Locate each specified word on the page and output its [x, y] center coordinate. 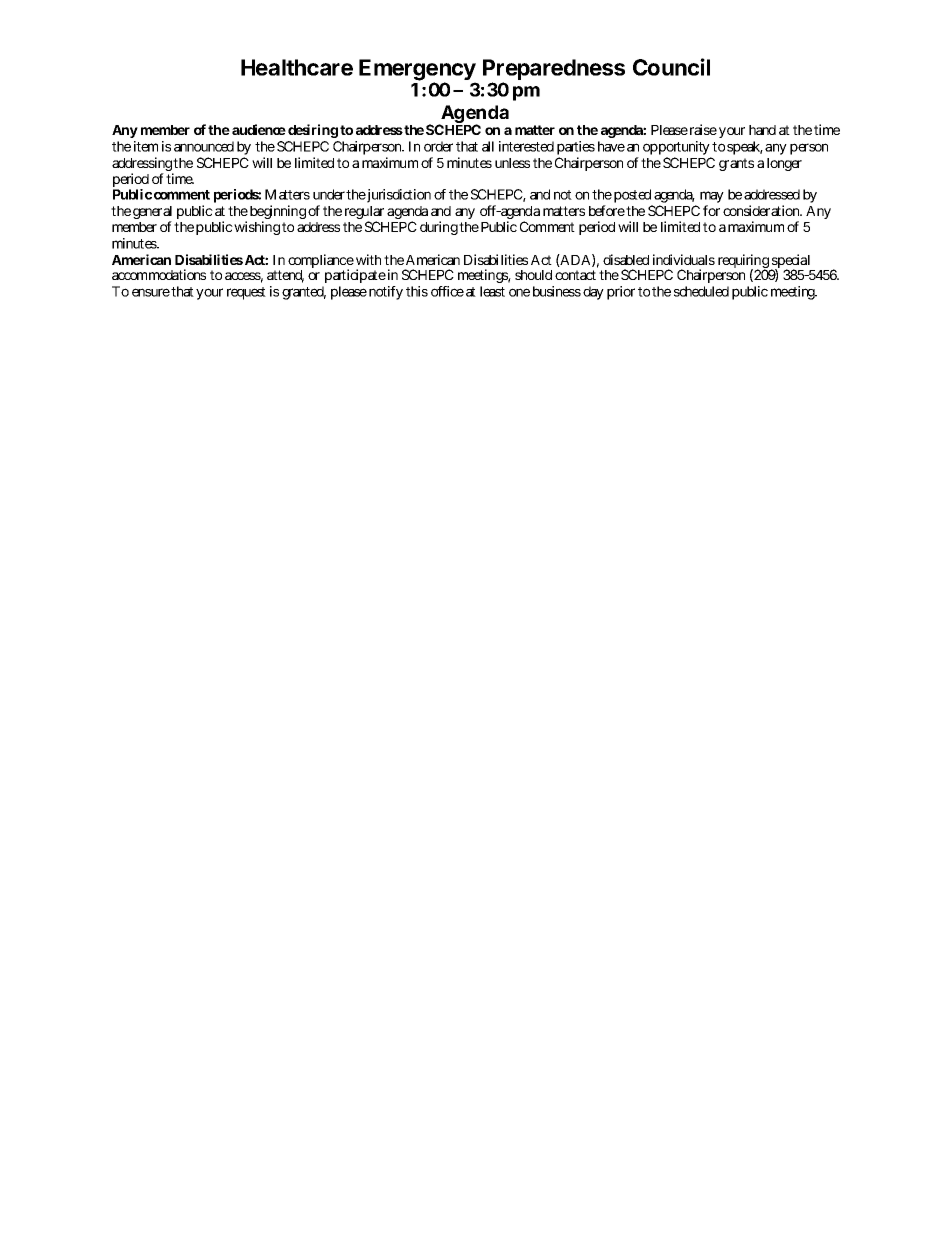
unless [512, 163]
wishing [256, 228]
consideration [762, 210]
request [246, 293]
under [329, 194]
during [439, 228]
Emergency [417, 71]
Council [671, 67]
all [488, 146]
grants [736, 164]
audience [259, 129]
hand [762, 130]
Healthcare [297, 67]
